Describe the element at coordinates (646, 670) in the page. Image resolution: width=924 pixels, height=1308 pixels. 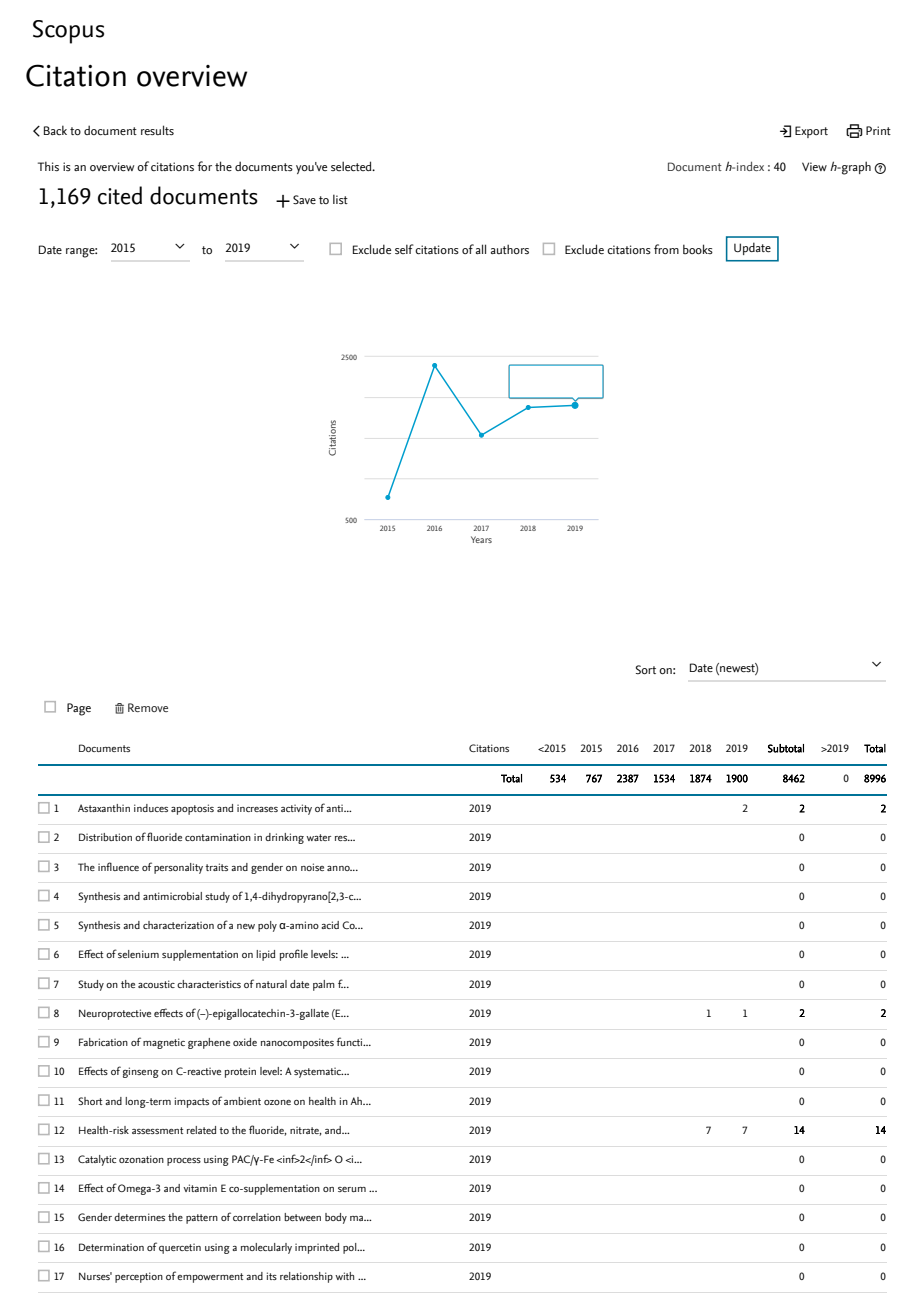
I see `Sort` at that location.
